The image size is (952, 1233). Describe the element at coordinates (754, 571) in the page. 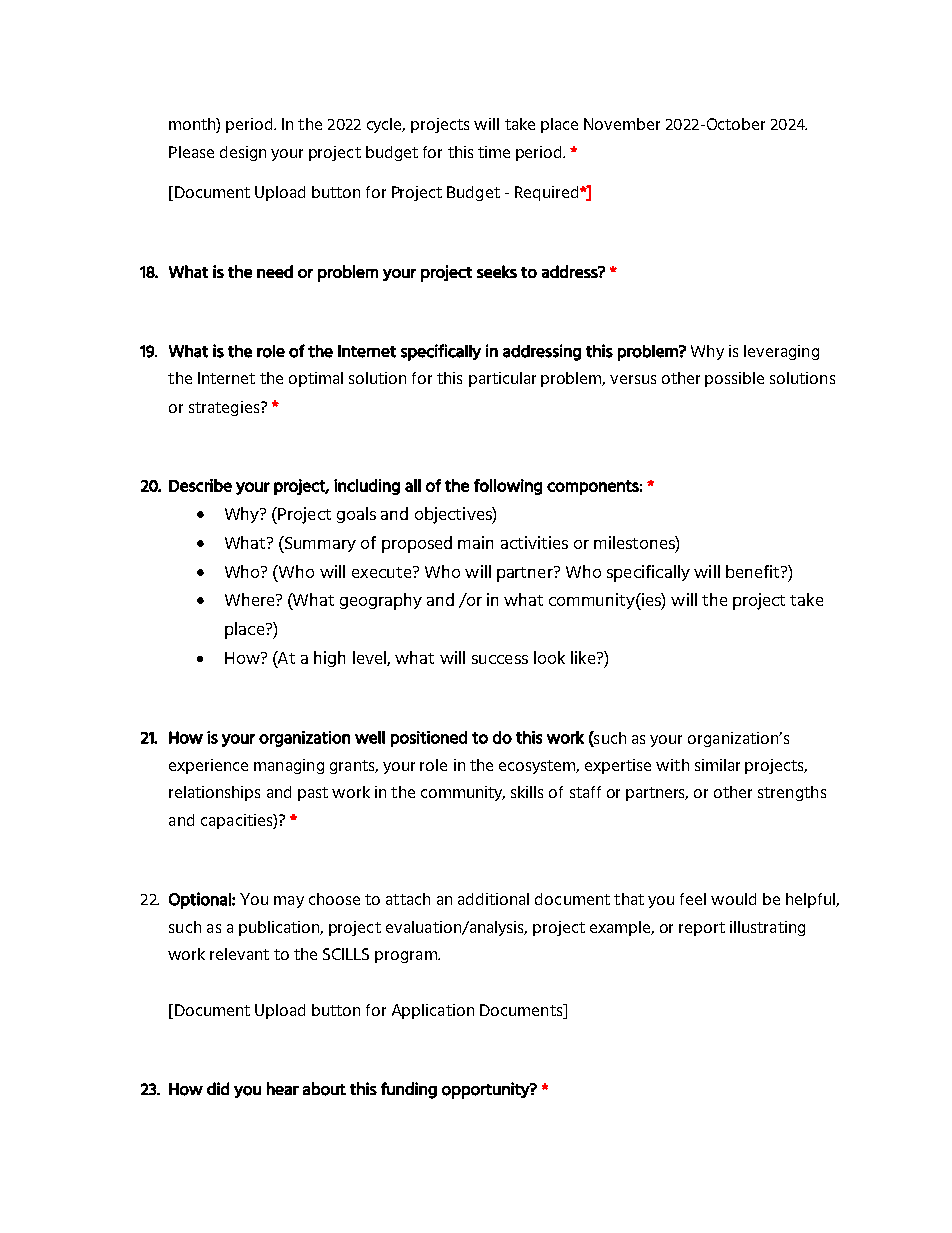

I see `benefit` at that location.
